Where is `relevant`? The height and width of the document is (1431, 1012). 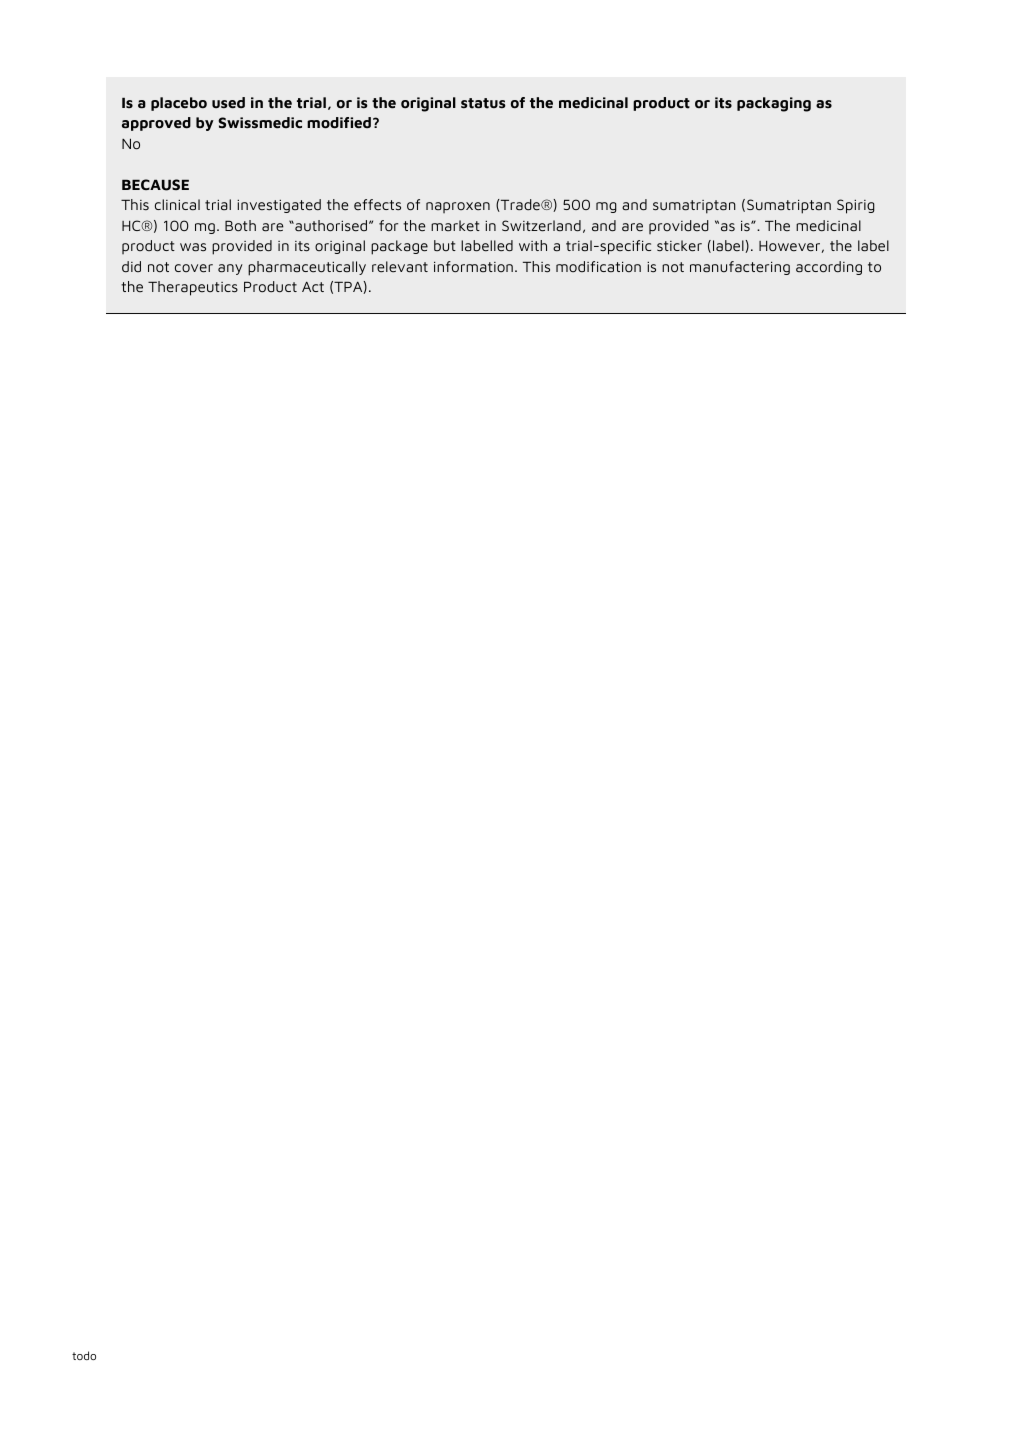
relevant is located at coordinates (400, 267).
